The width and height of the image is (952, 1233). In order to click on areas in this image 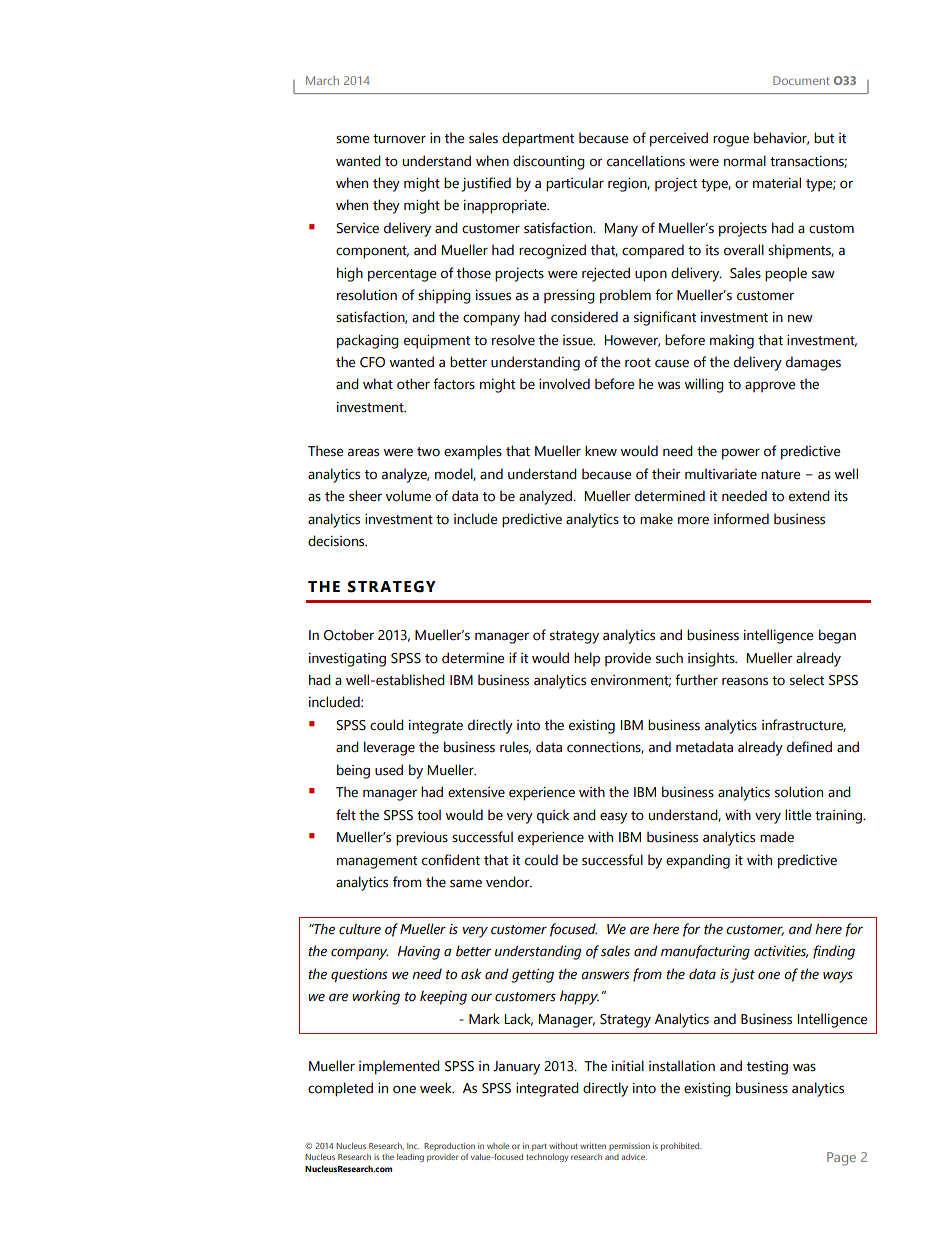, I will do `click(363, 452)`.
